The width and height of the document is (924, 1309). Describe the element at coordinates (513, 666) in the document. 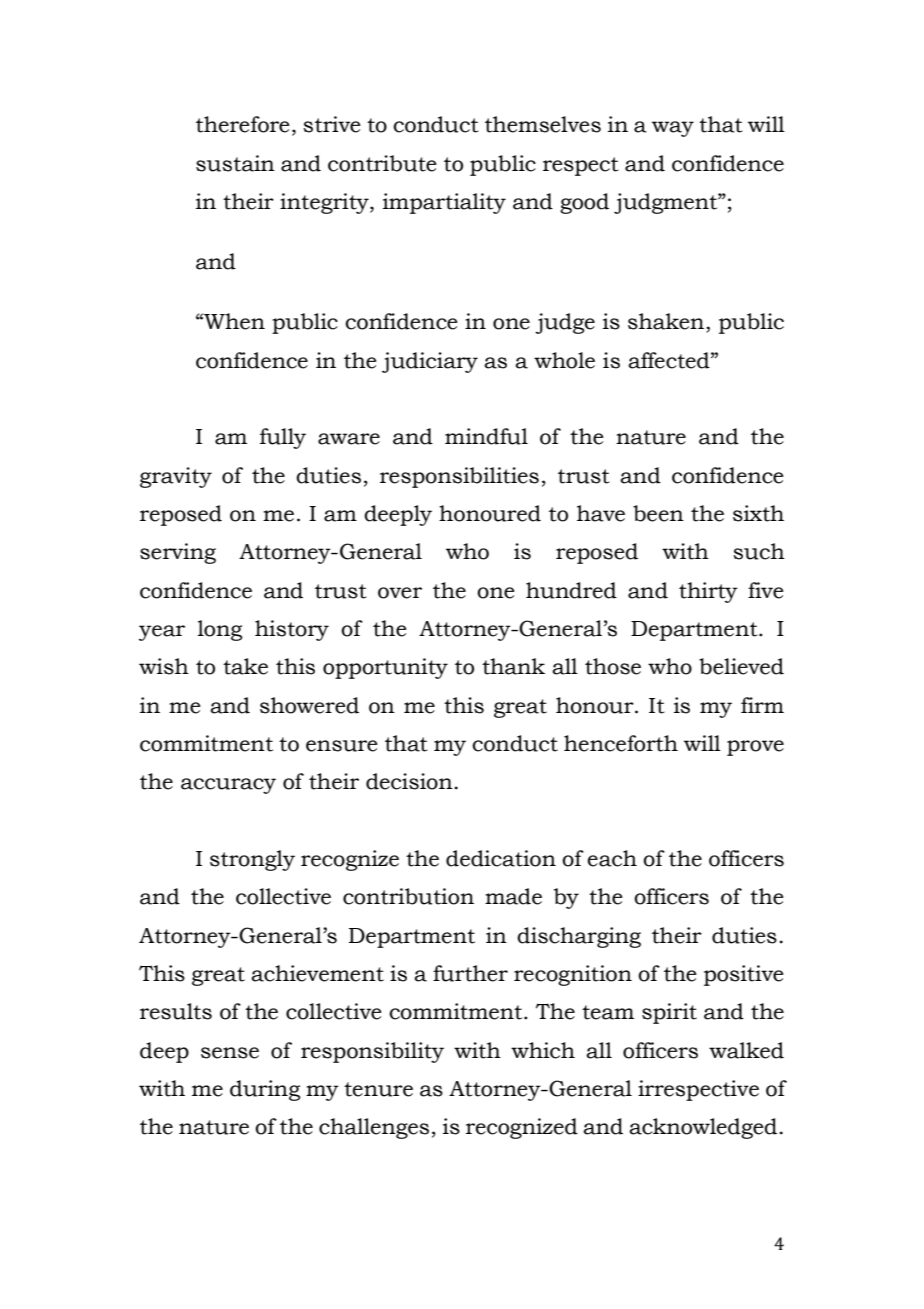

I see `thank` at that location.
